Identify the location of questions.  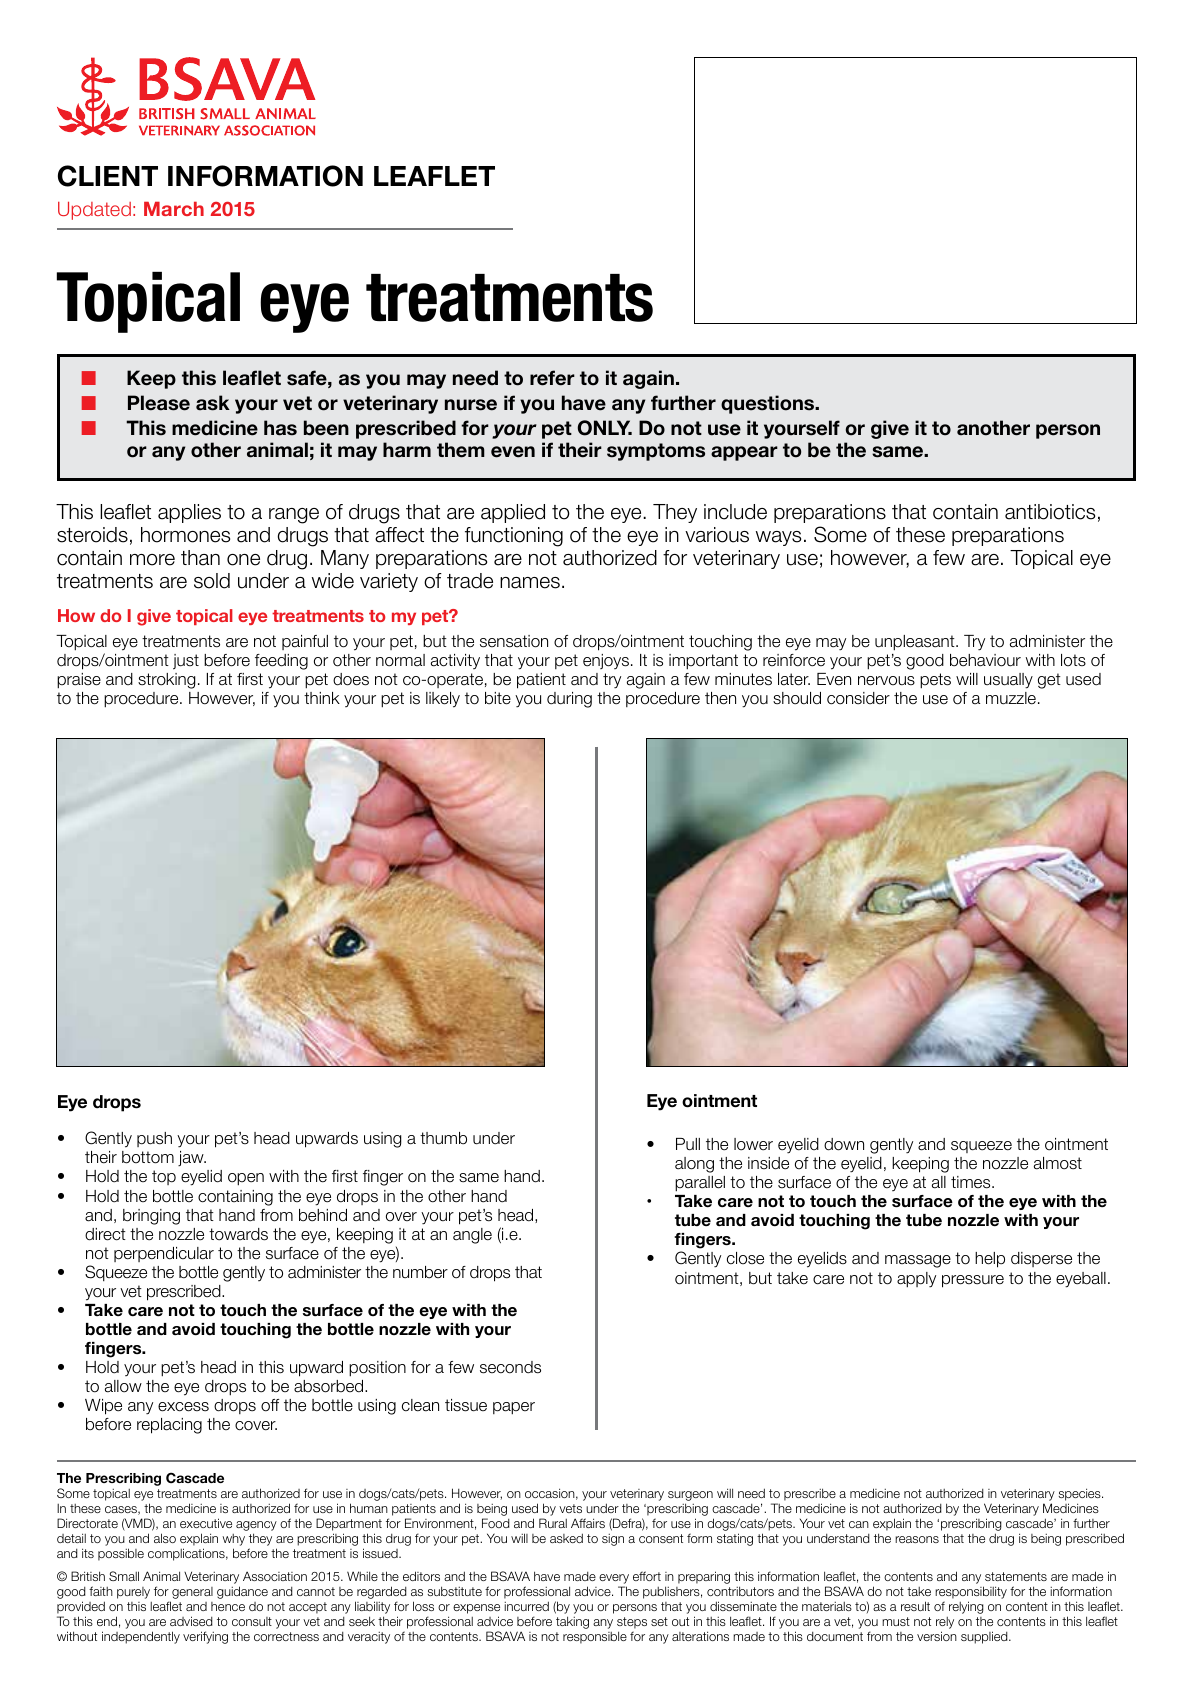
(769, 404).
